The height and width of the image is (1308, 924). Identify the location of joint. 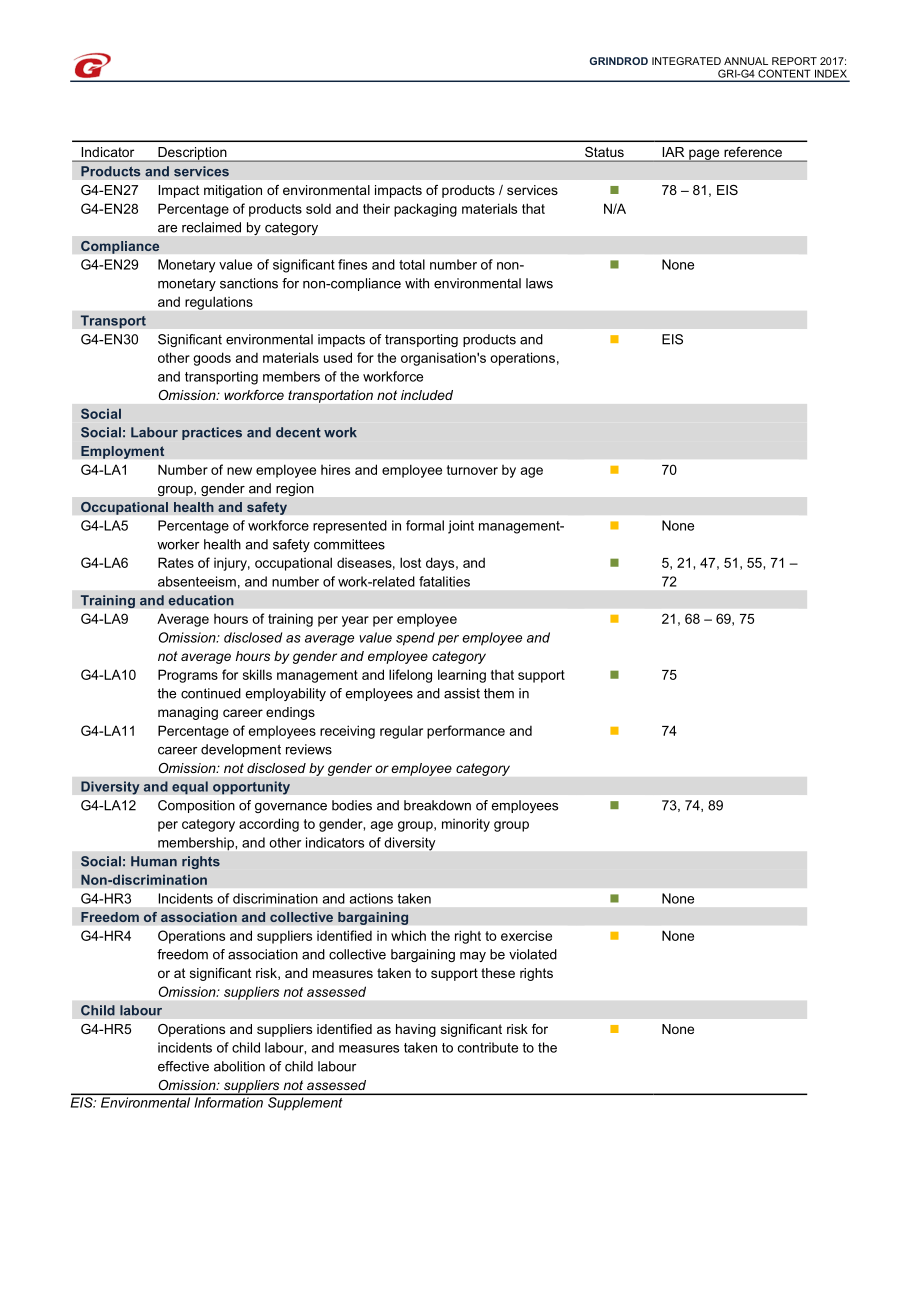
(461, 527).
